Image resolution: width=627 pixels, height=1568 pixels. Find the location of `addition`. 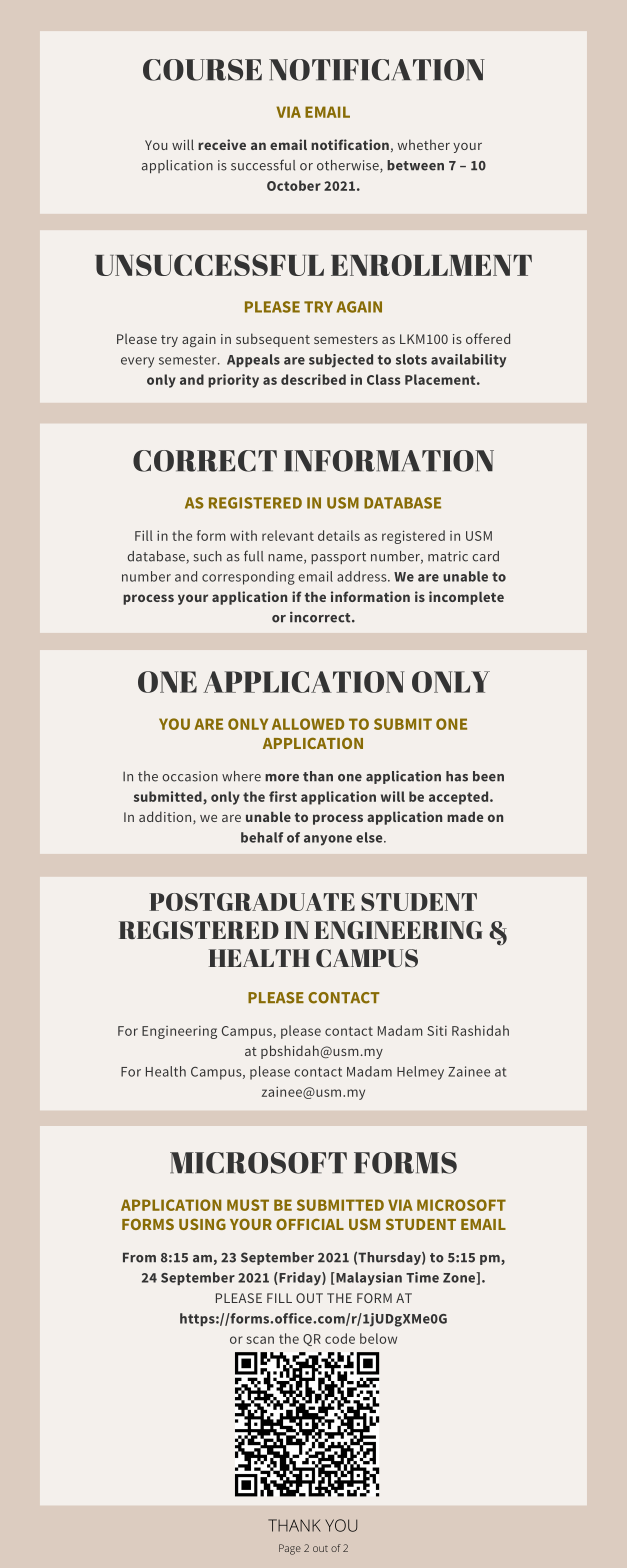

addition is located at coordinates (166, 817).
